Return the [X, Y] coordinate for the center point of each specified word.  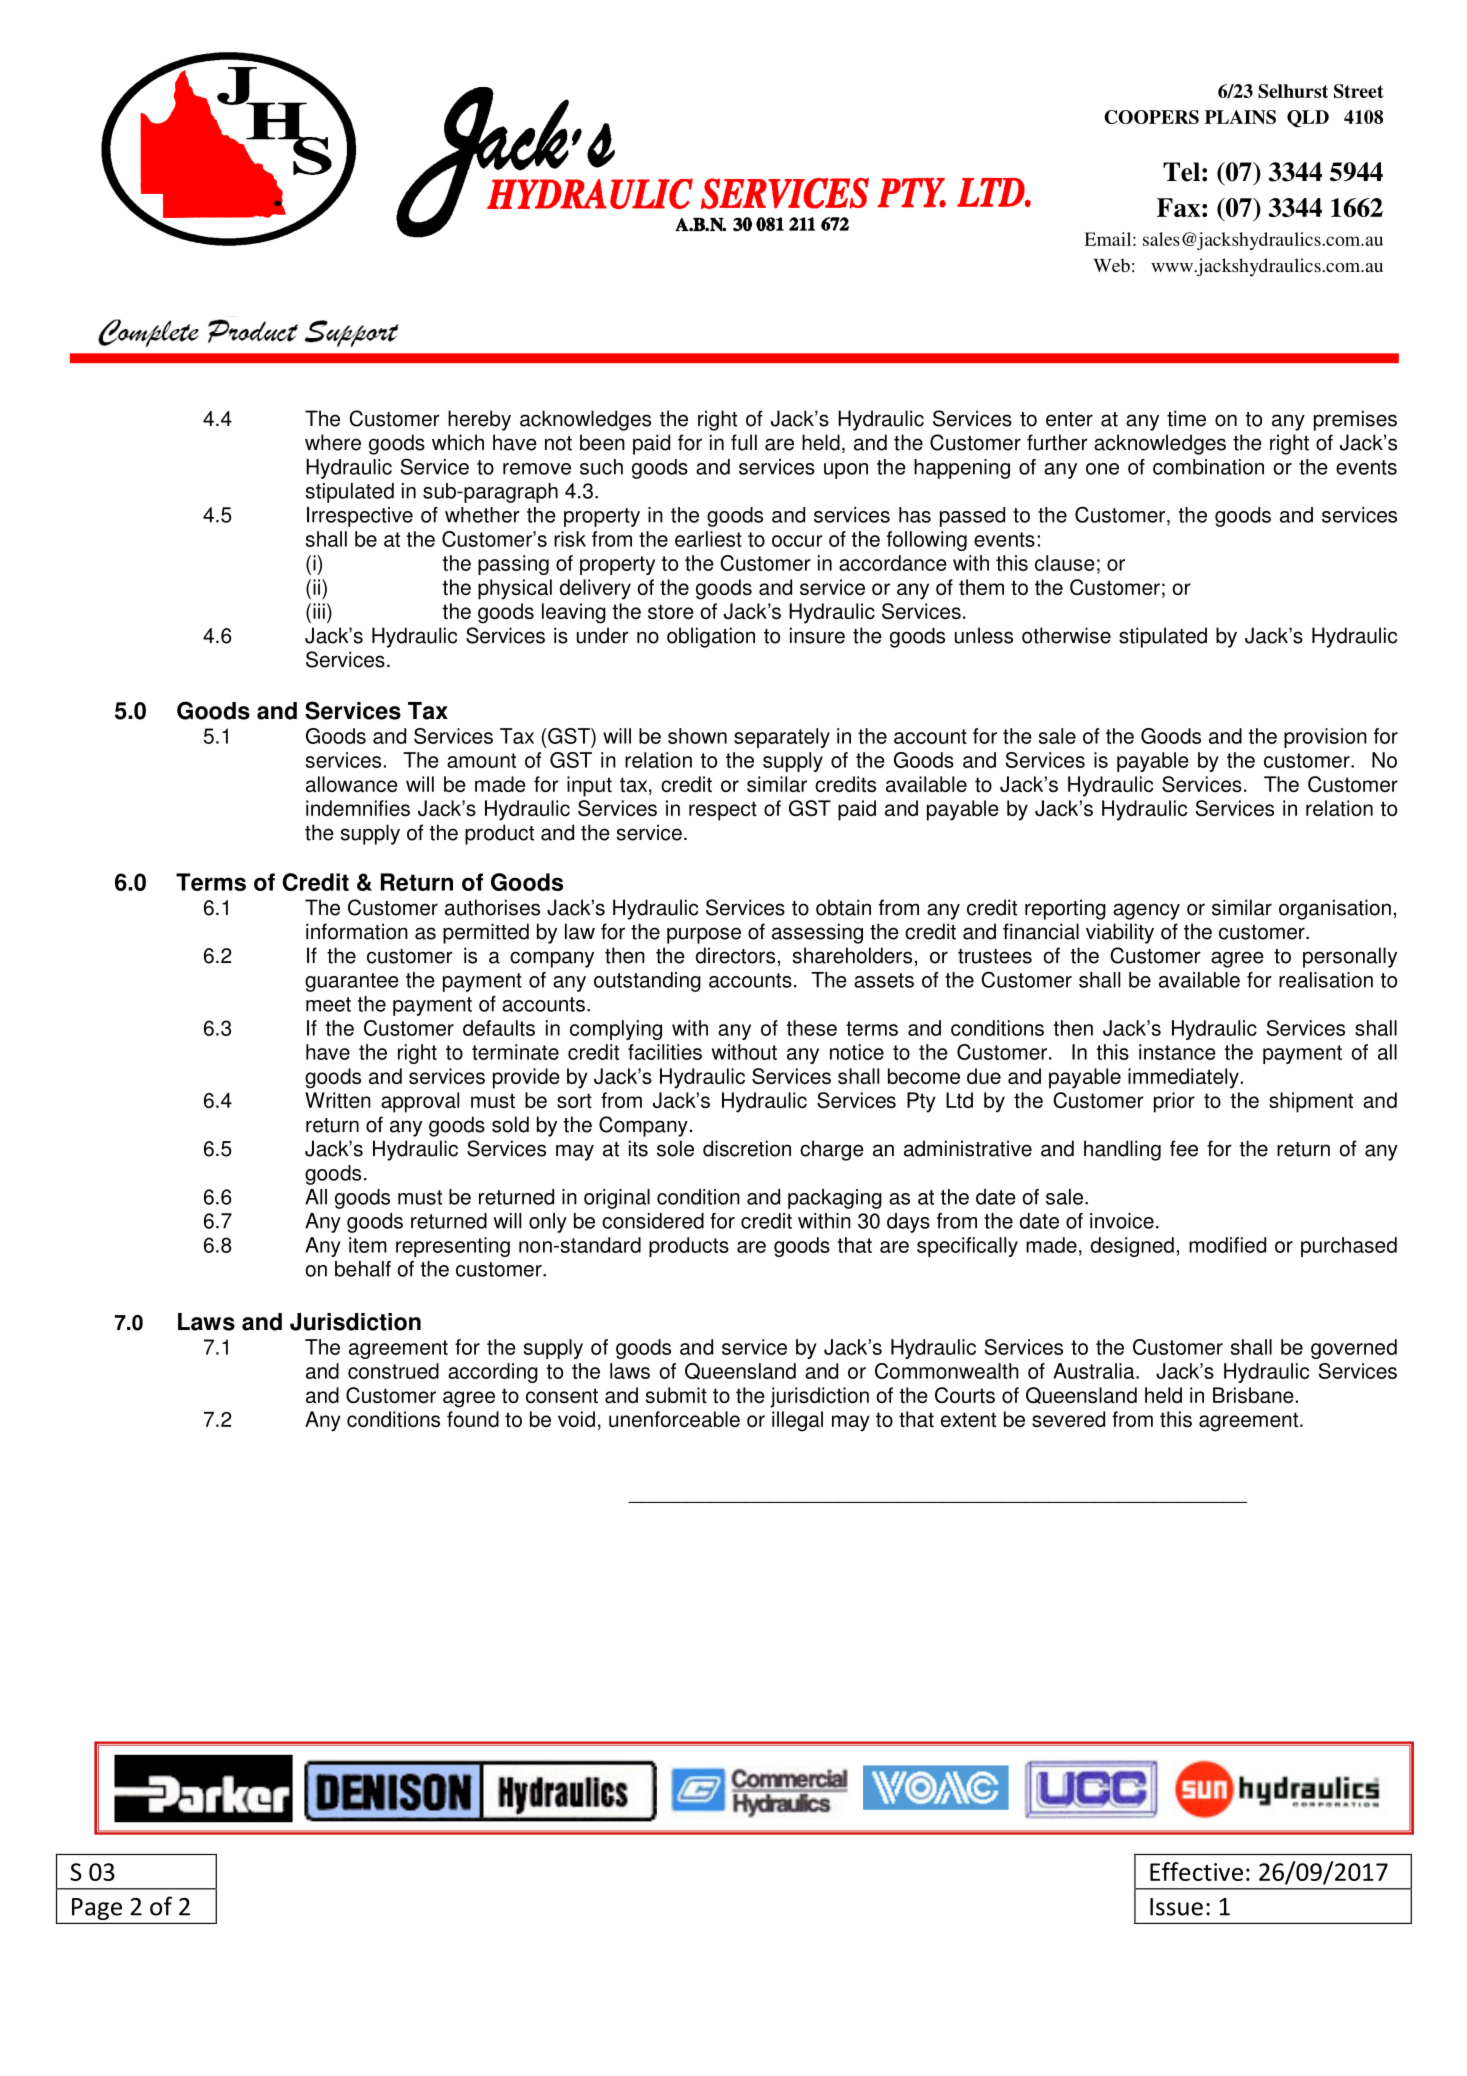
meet [328, 1004]
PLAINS [1240, 117]
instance [1177, 1052]
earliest [708, 539]
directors [735, 955]
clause [1065, 563]
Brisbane [1253, 1395]
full [744, 442]
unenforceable [674, 1419]
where [333, 442]
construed [393, 1371]
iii [319, 611]
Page [97, 1909]
